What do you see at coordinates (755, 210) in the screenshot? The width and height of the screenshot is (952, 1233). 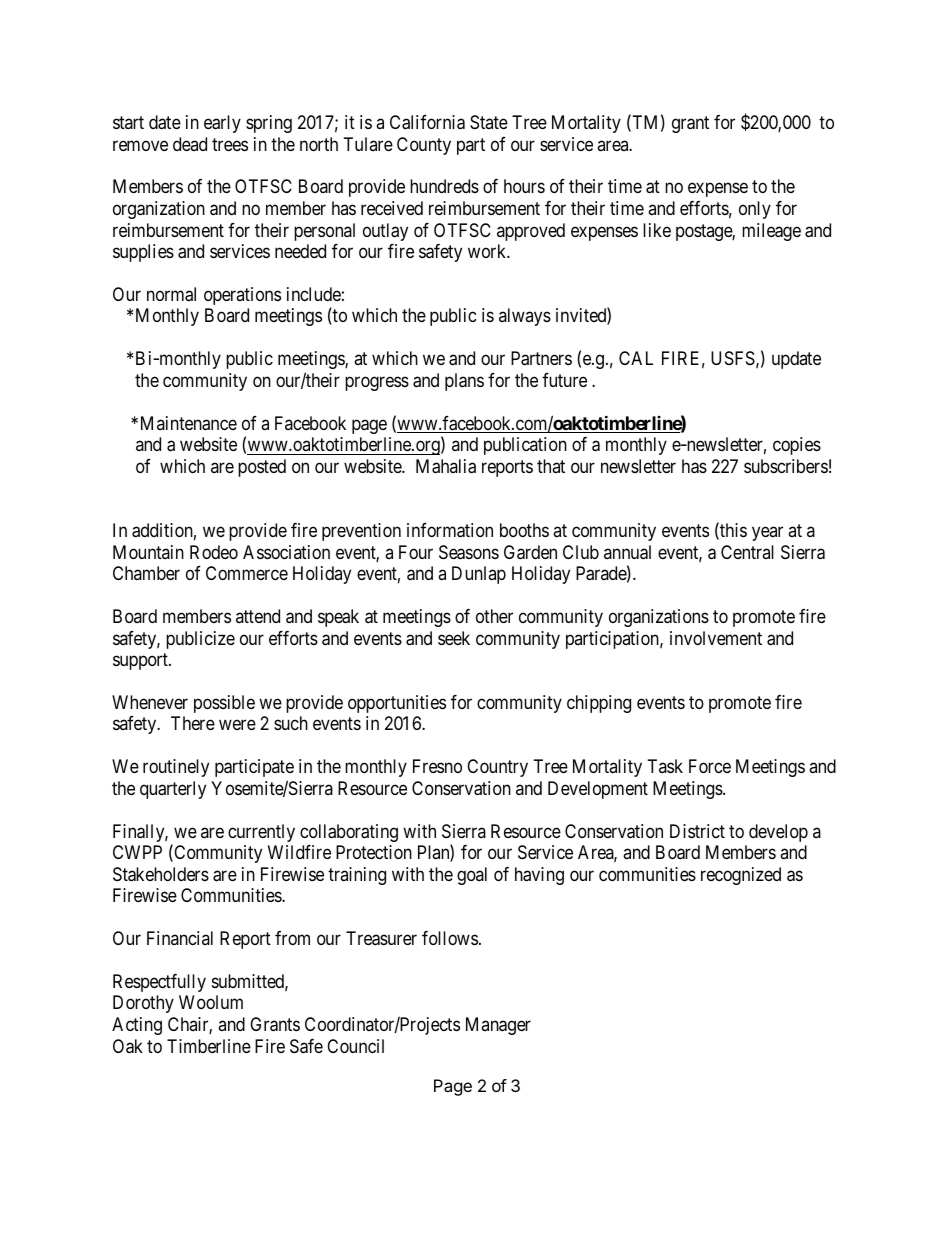 I see `only` at bounding box center [755, 210].
